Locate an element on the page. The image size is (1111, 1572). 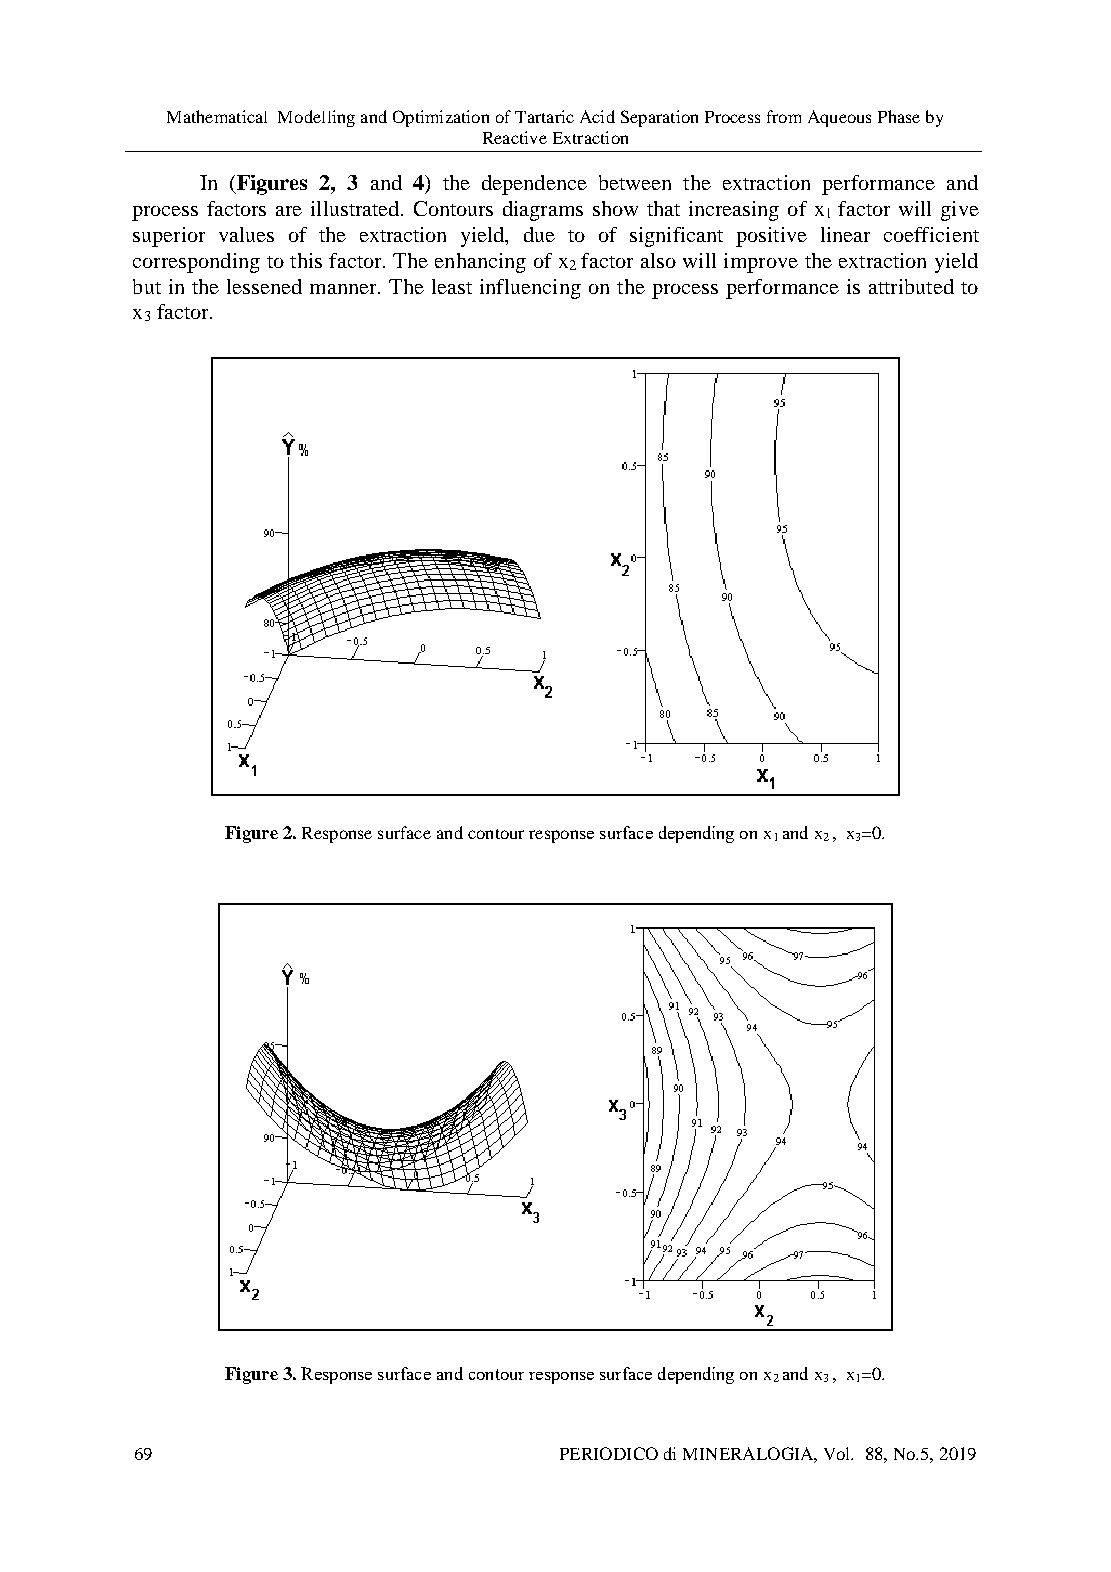
least is located at coordinates (452, 286).
